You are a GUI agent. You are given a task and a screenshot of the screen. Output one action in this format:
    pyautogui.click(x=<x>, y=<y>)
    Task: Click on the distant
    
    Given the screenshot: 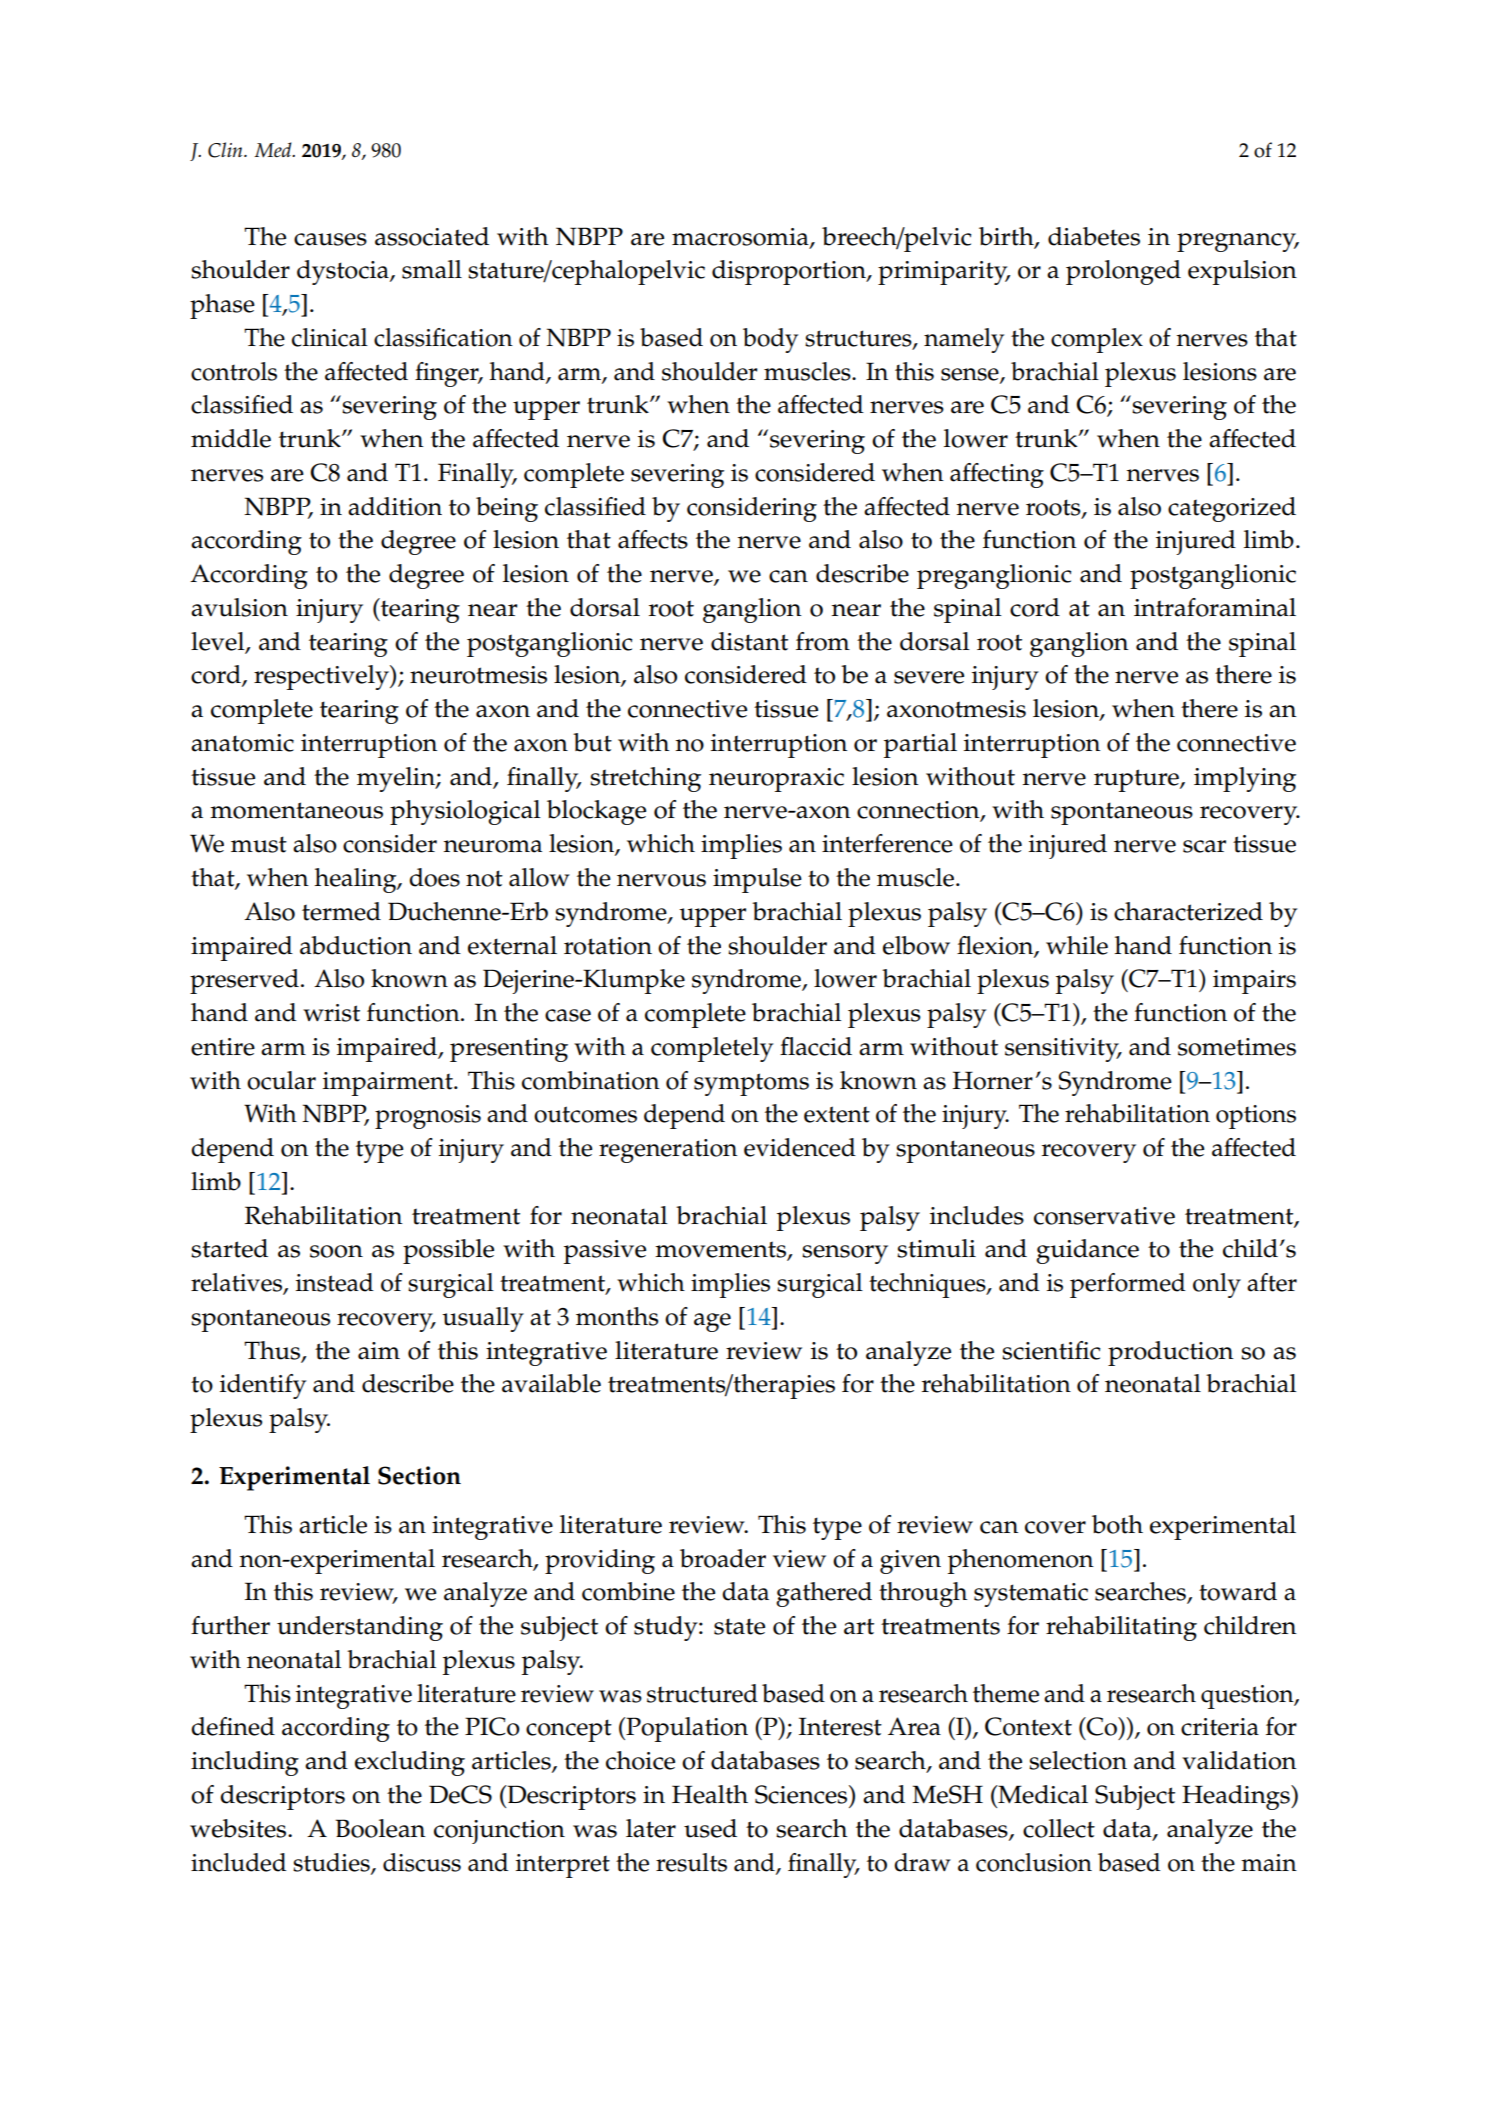 What is the action you would take?
    pyautogui.click(x=749, y=641)
